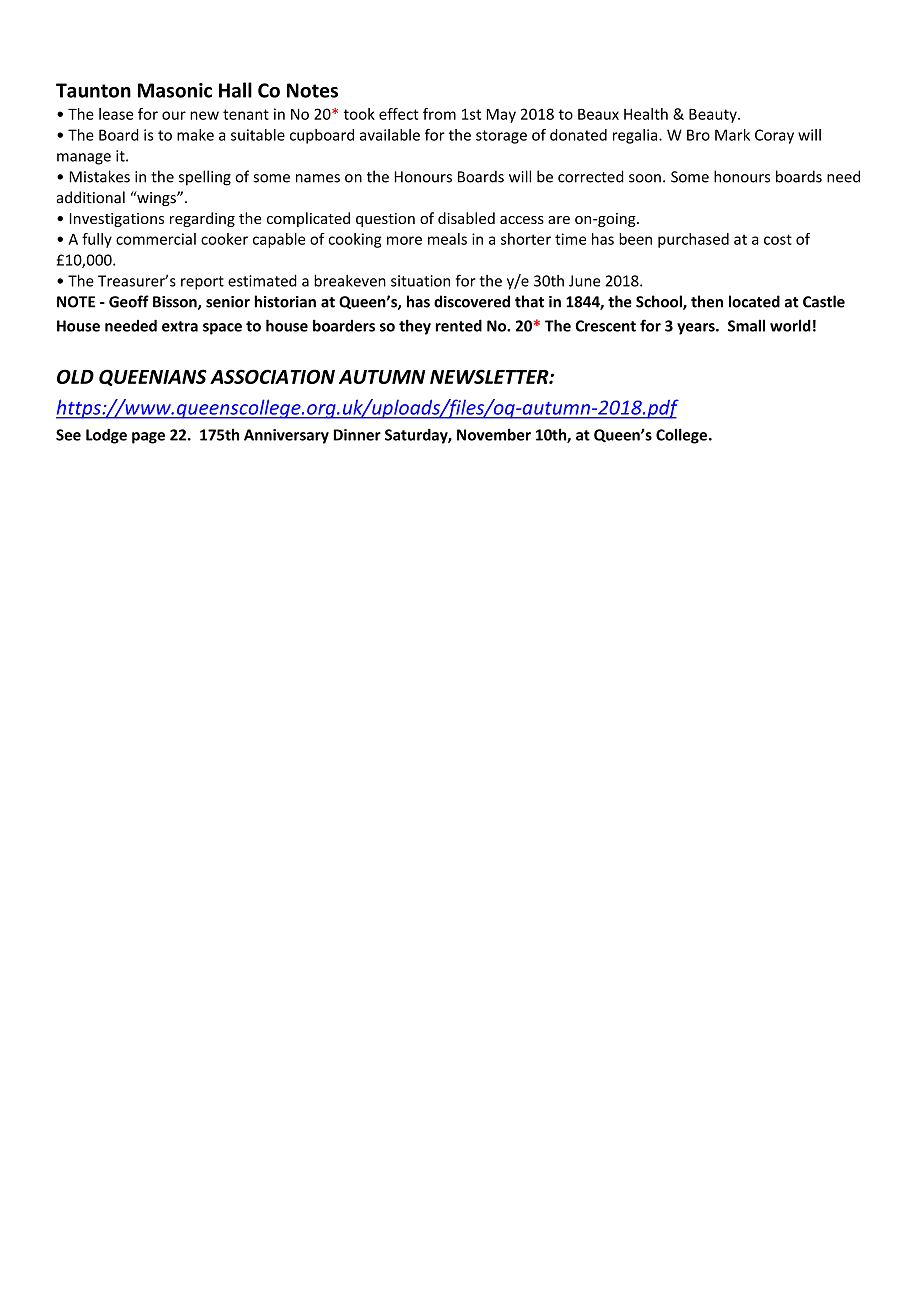 The width and height of the screenshot is (924, 1308). Describe the element at coordinates (693, 240) in the screenshot. I see `purchased` at that location.
